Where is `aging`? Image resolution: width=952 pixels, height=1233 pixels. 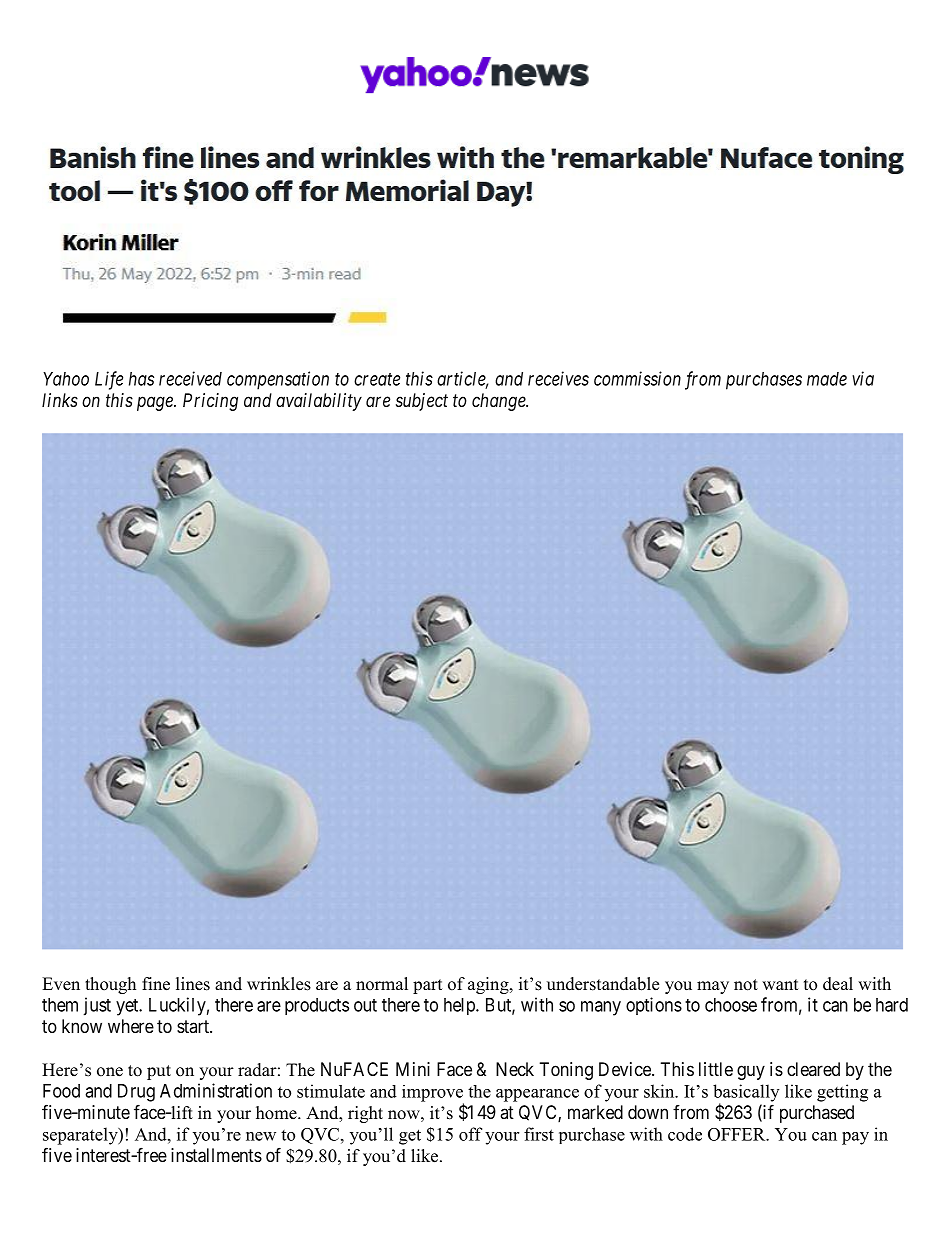
aging is located at coordinates (489, 985).
